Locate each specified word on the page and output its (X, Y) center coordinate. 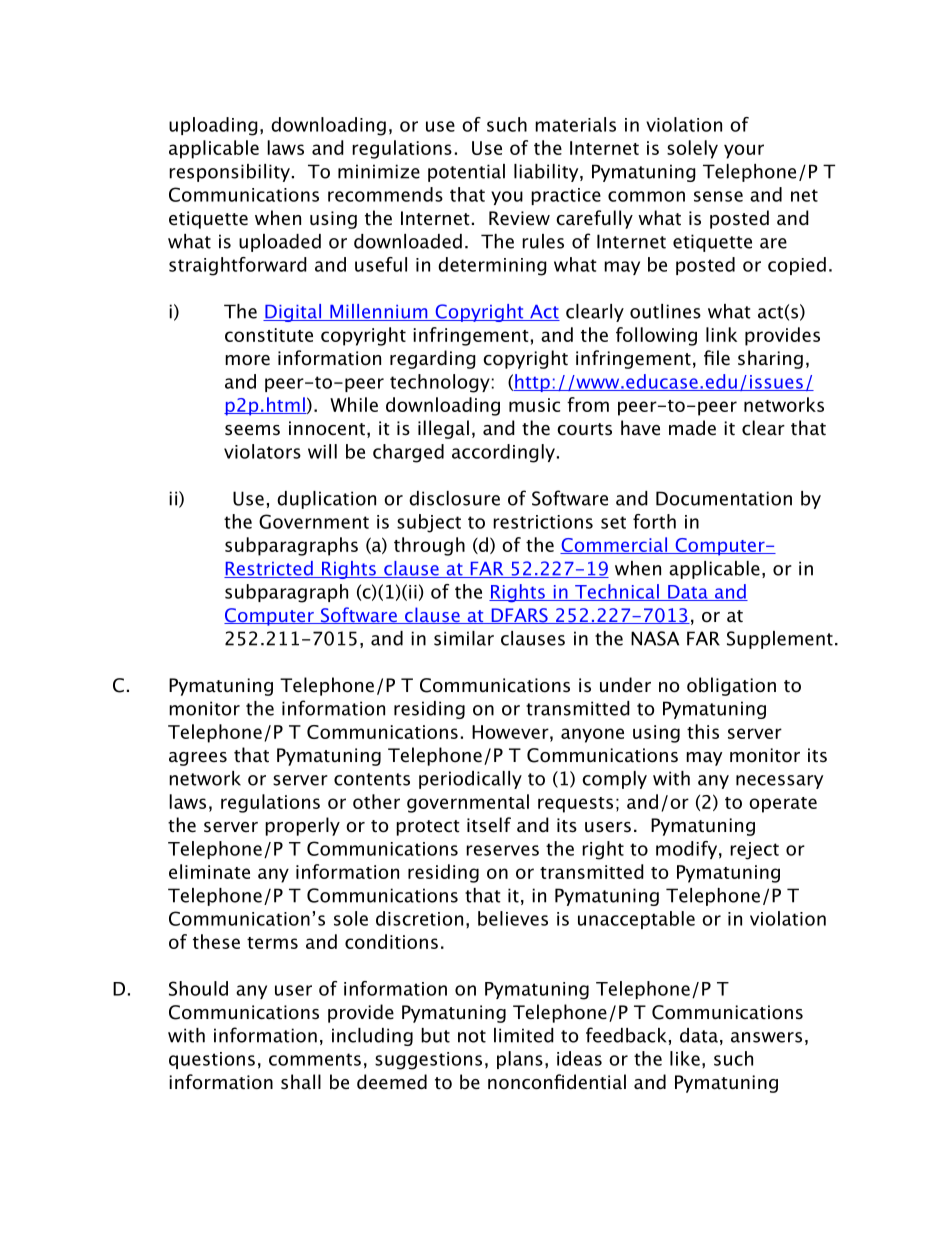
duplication (326, 500)
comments (315, 1059)
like (685, 1058)
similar (464, 638)
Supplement (780, 640)
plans (520, 1060)
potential (466, 173)
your (744, 151)
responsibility (229, 173)
